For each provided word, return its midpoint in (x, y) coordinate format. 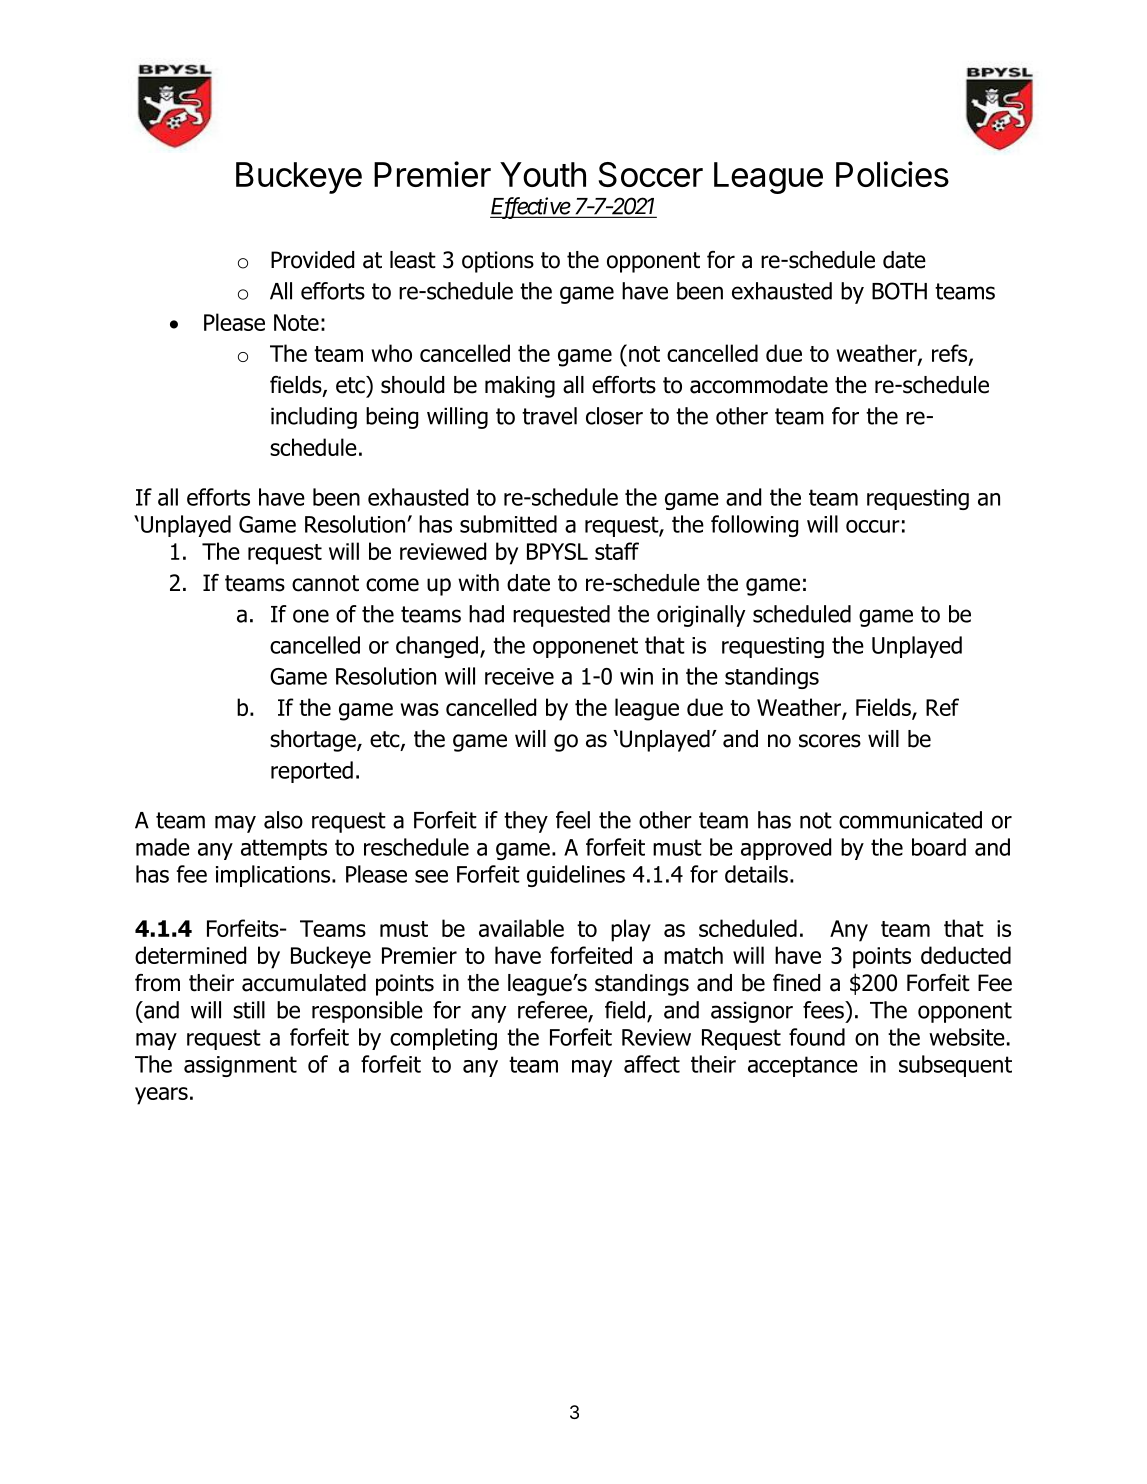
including (314, 418)
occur (873, 526)
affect (652, 1064)
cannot (325, 583)
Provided (312, 260)
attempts (284, 849)
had (486, 614)
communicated (910, 820)
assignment (240, 1066)
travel (549, 416)
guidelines (576, 876)
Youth (543, 174)
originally (701, 616)
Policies (892, 174)
